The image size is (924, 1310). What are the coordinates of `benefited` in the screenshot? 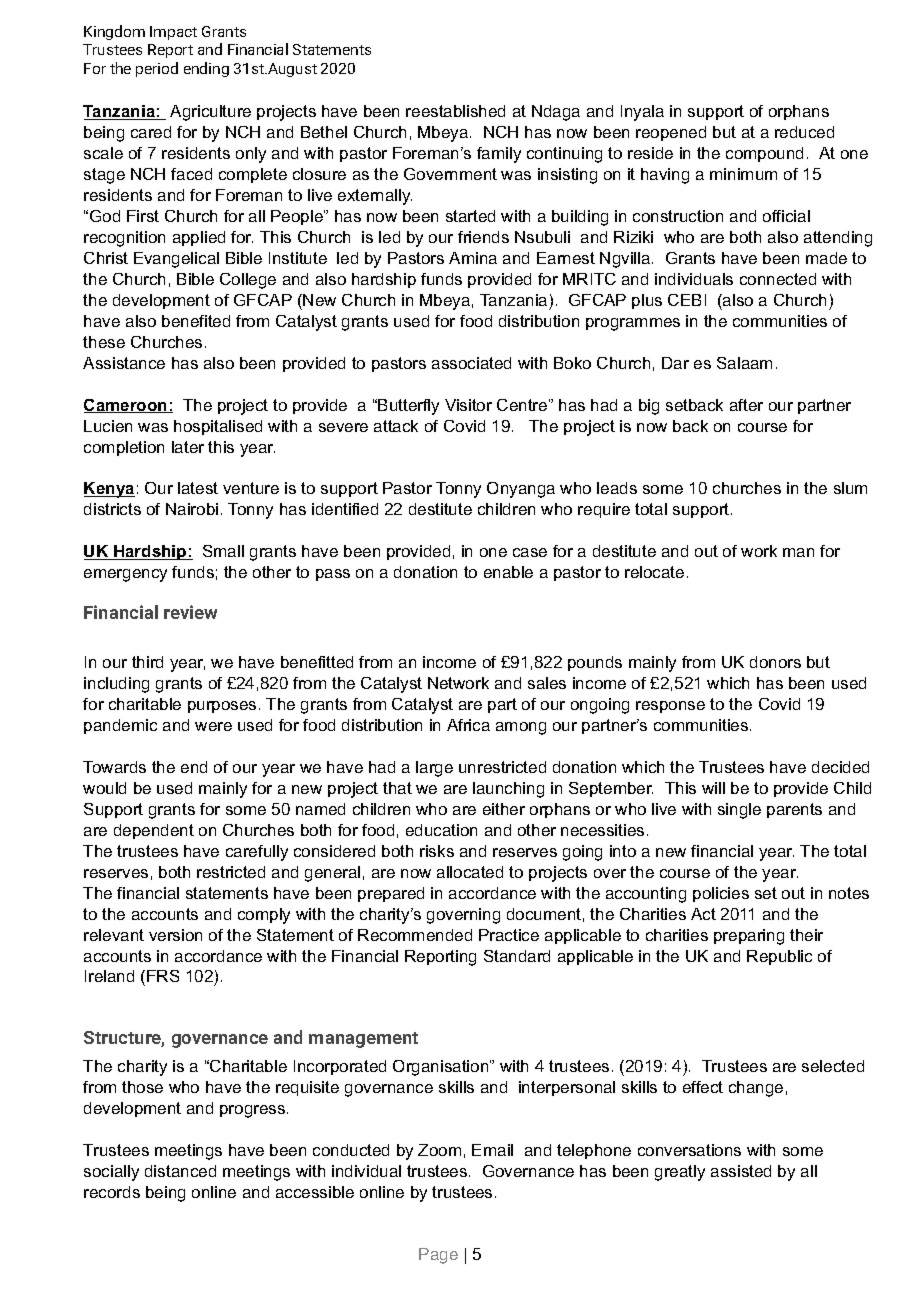 It's located at (196, 321).
